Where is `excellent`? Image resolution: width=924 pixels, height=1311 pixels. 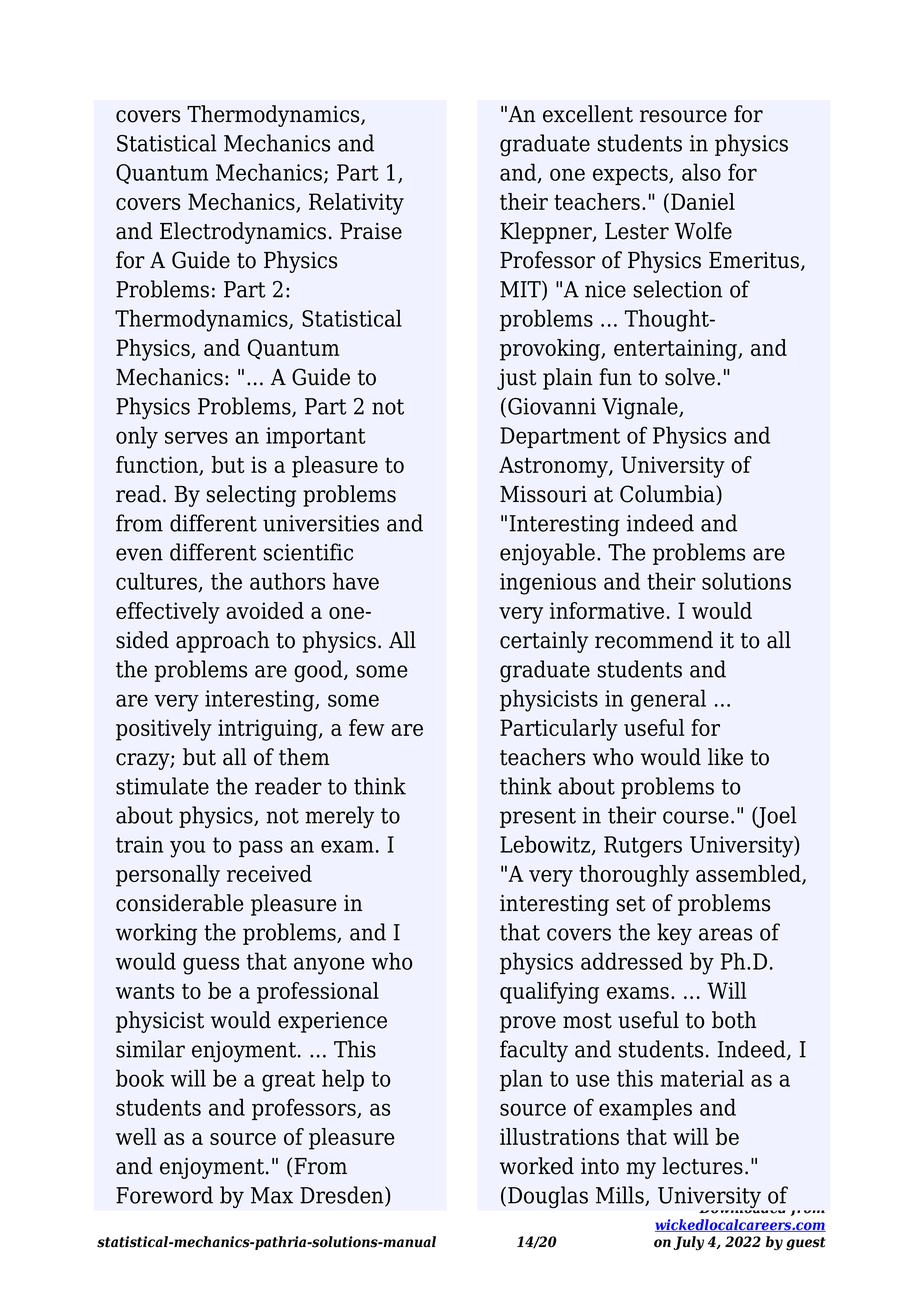 excellent is located at coordinates (588, 114).
